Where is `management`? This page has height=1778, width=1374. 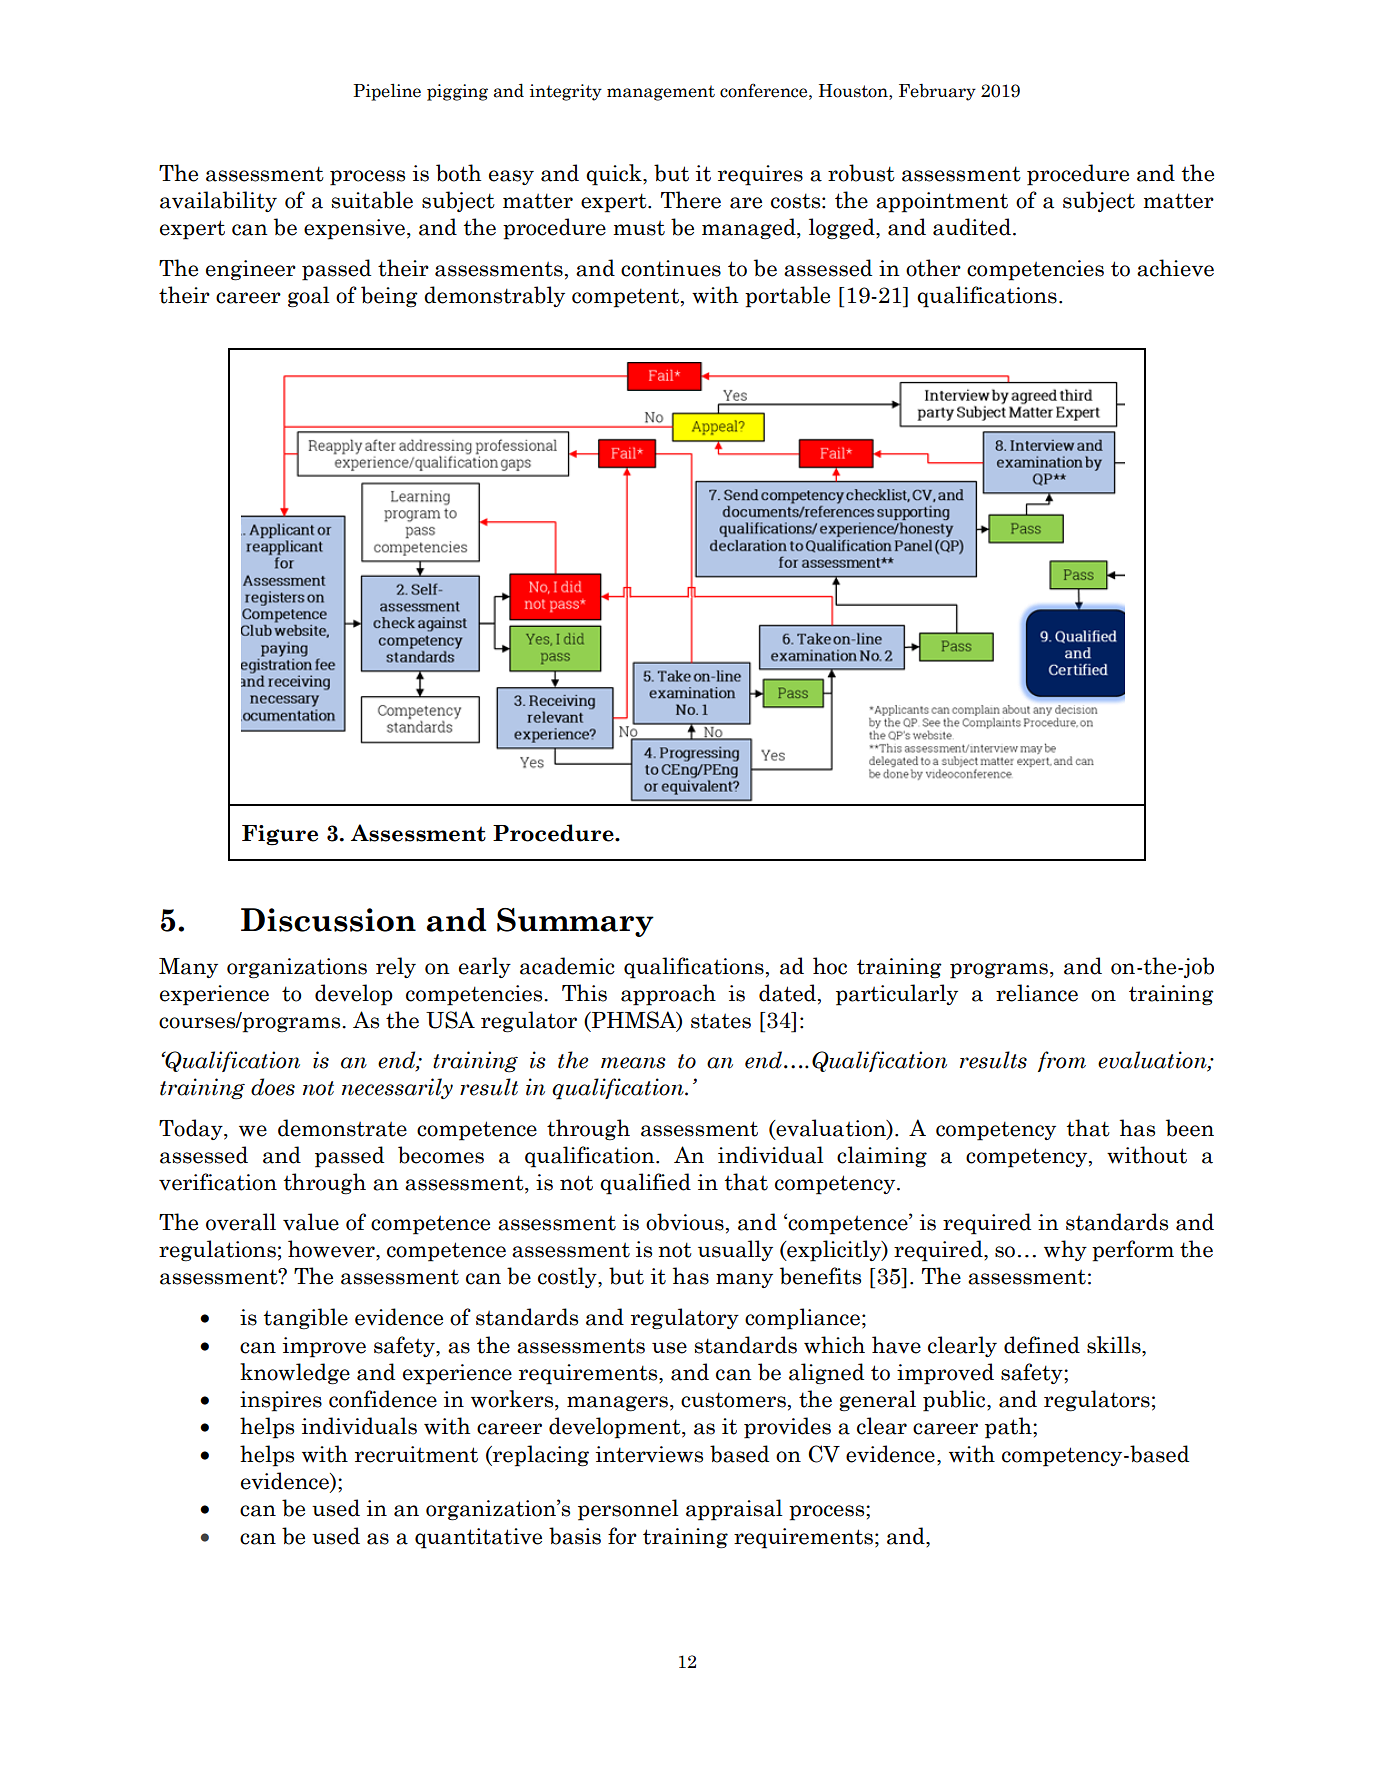 management is located at coordinates (661, 93).
